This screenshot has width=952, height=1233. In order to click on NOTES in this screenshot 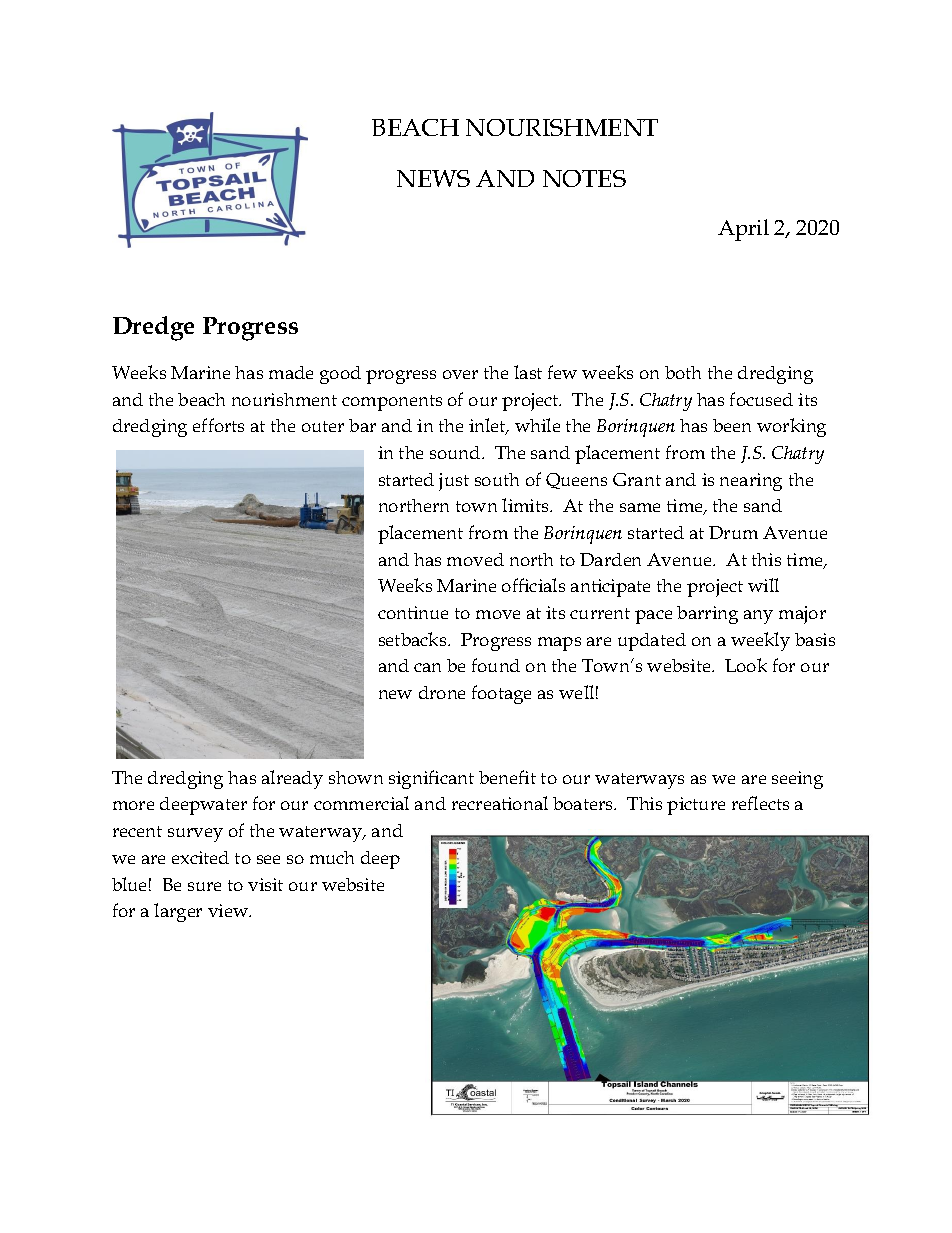, I will do `click(584, 178)`.
